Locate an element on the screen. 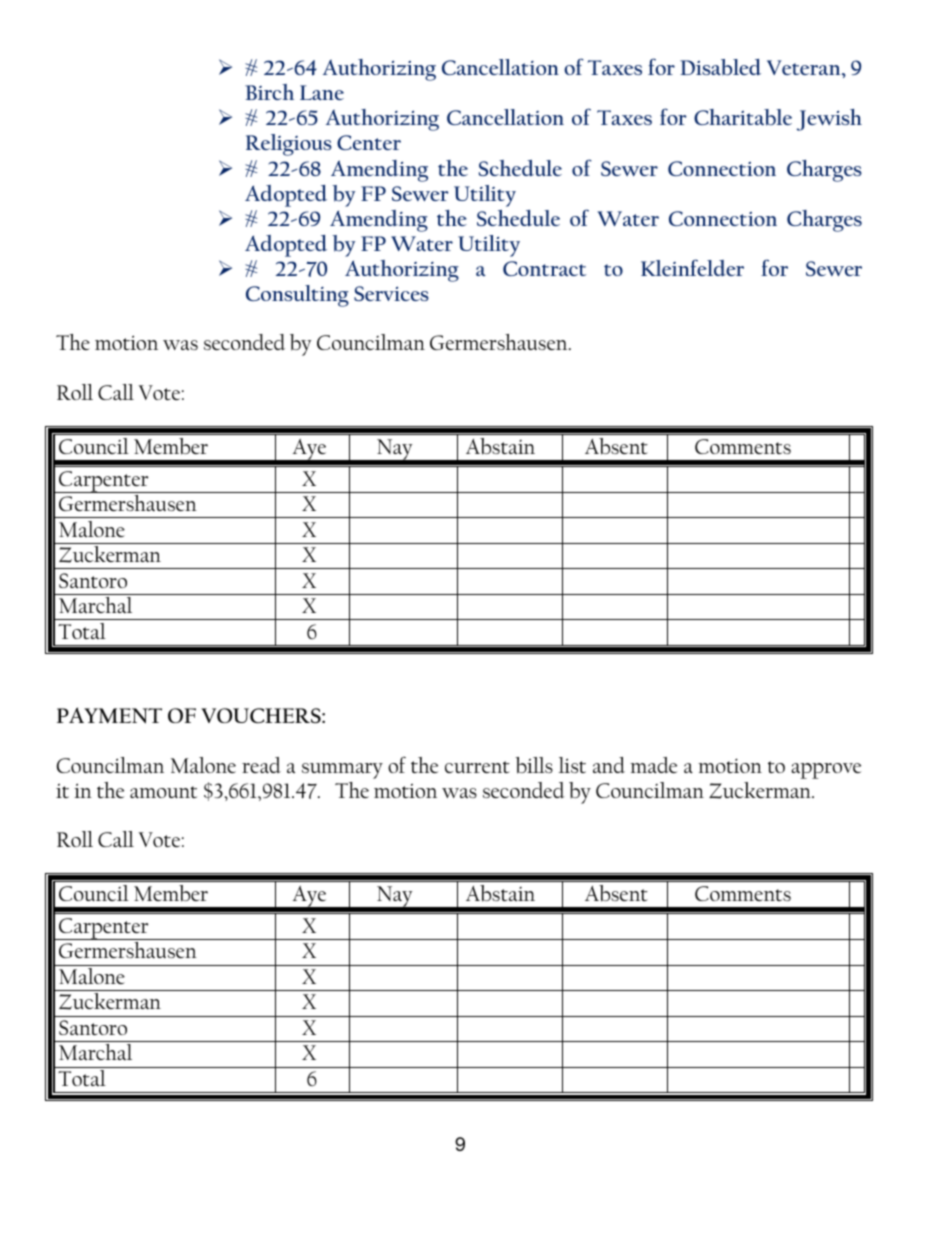  current is located at coordinates (477, 767).
